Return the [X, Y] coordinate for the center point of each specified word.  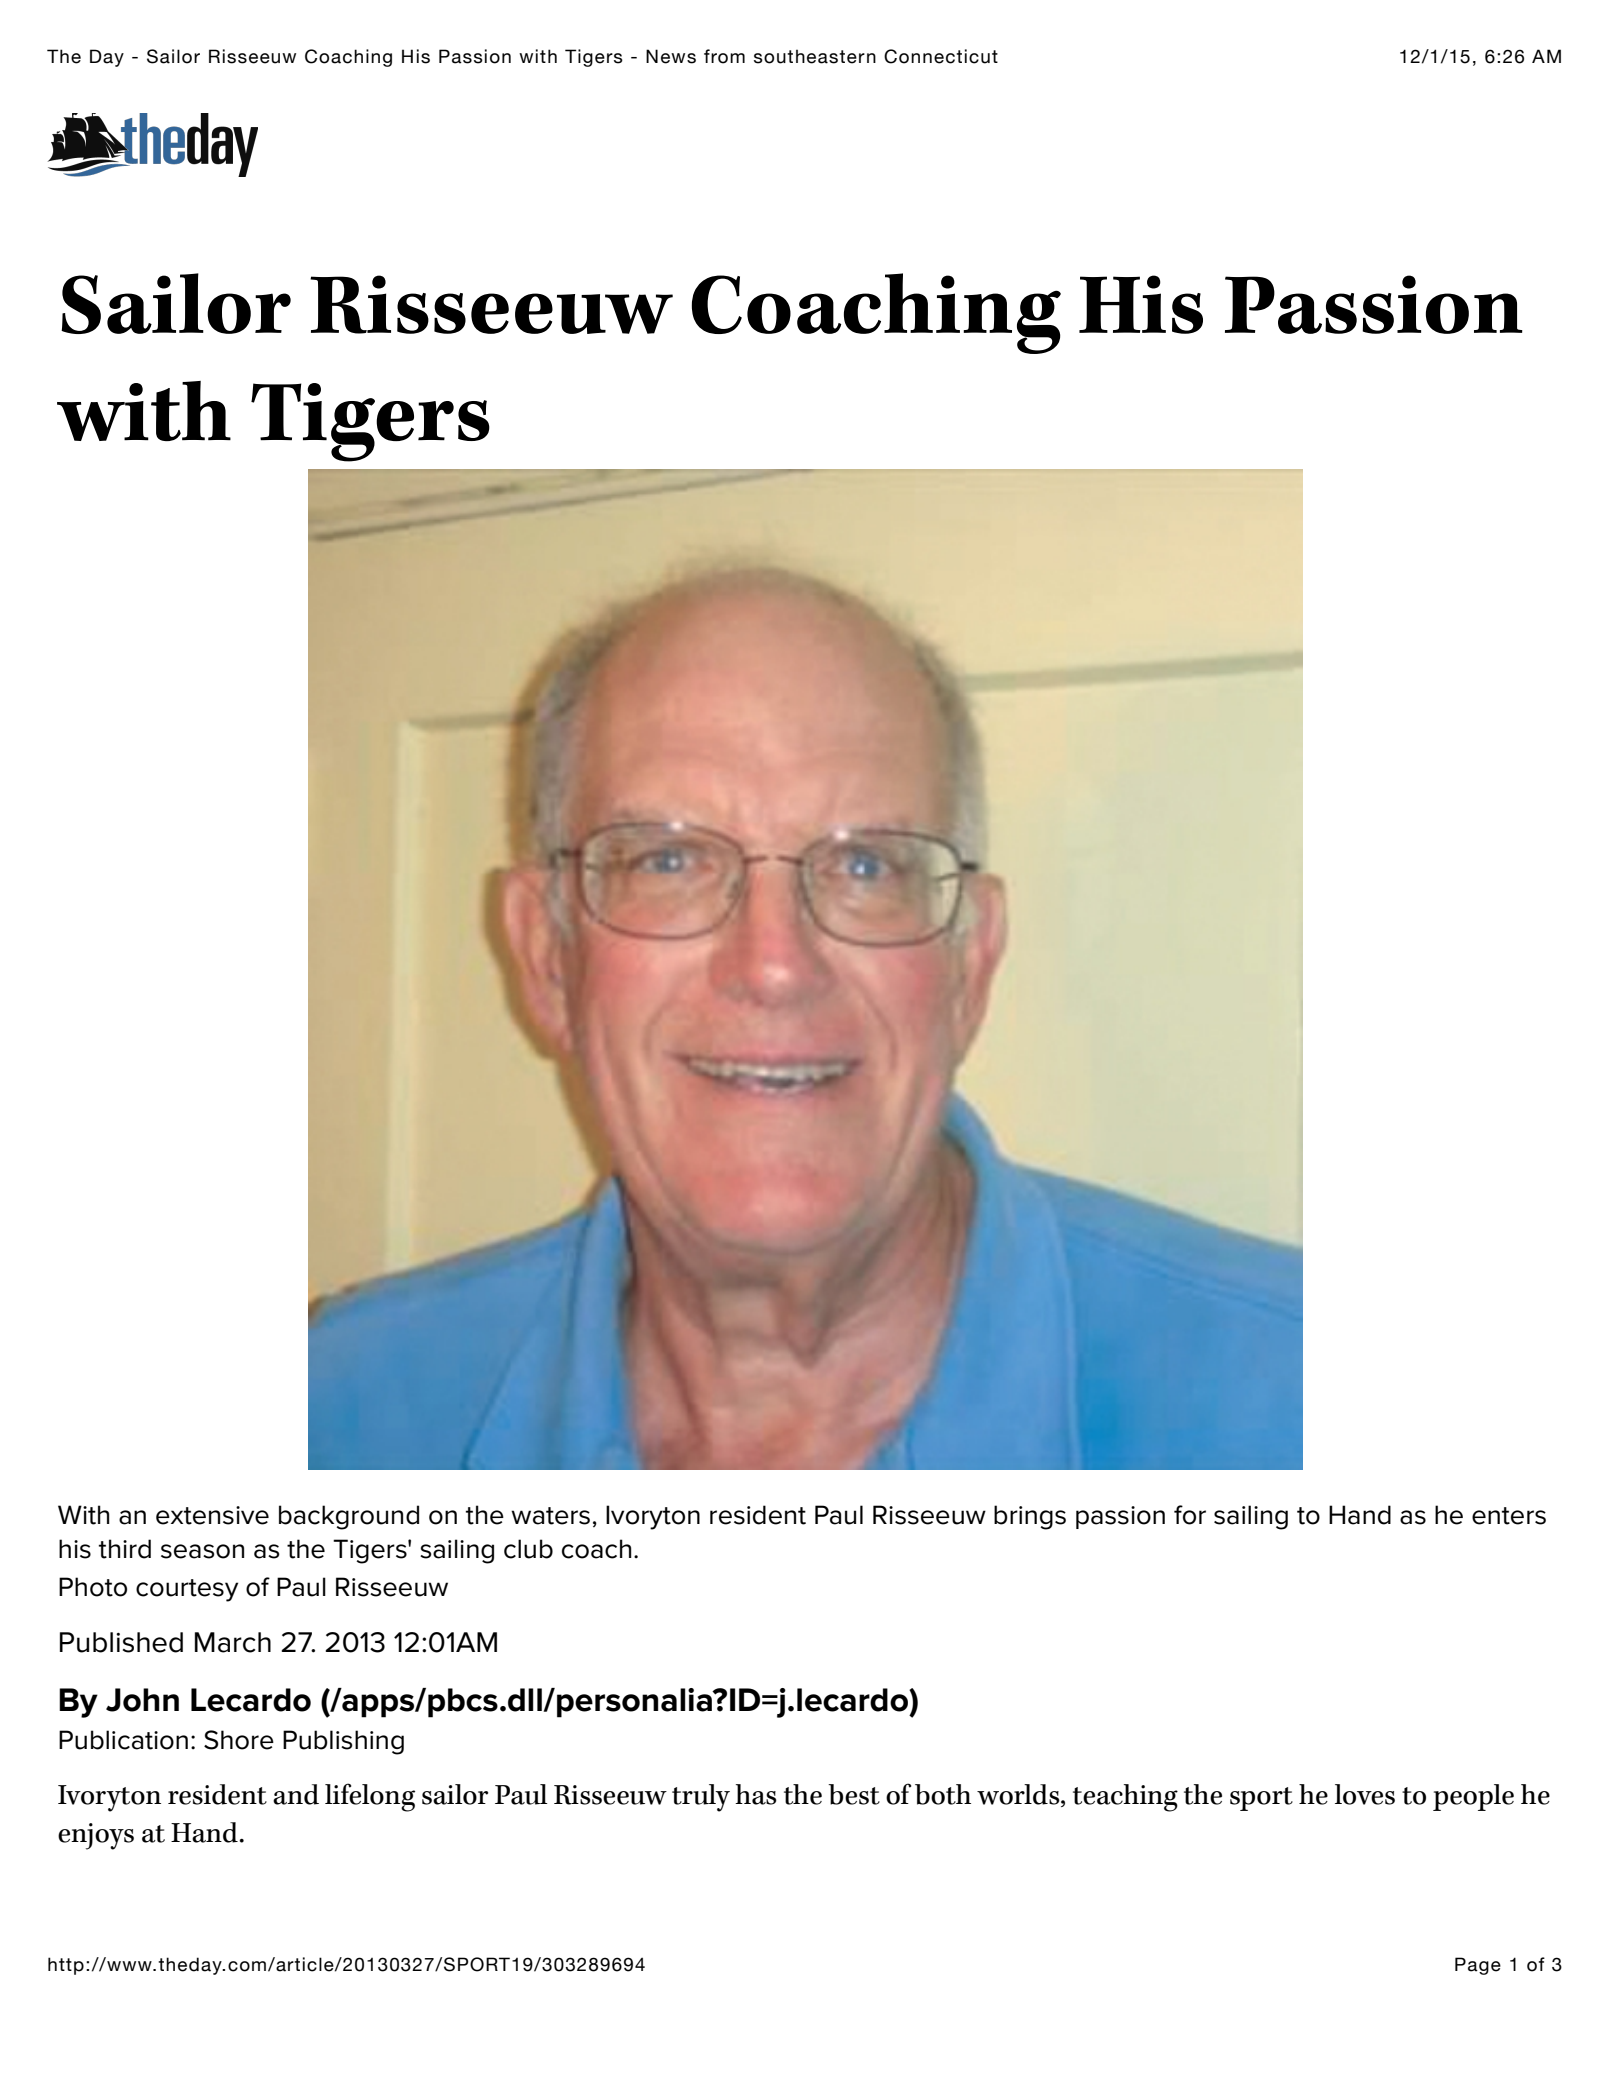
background [349, 1517]
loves [1365, 1794]
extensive [212, 1515]
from [724, 56]
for [1190, 1515]
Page [1478, 1966]
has [756, 1794]
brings [1030, 1517]
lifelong [370, 1797]
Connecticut [941, 56]
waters [550, 1516]
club [528, 1549]
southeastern [815, 56]
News [671, 56]
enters [1509, 1516]
